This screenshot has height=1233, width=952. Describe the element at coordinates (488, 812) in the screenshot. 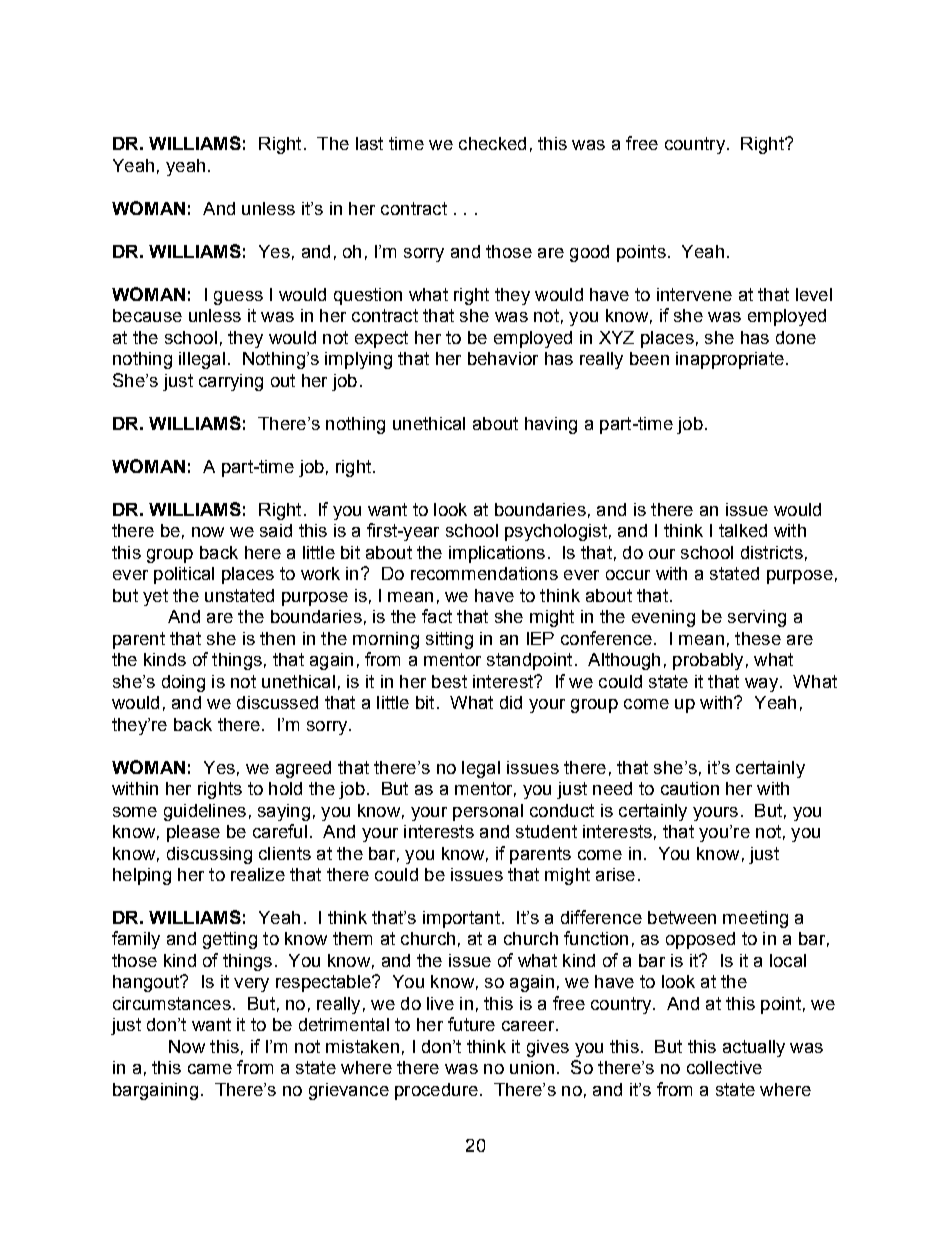

I see `personal` at that location.
